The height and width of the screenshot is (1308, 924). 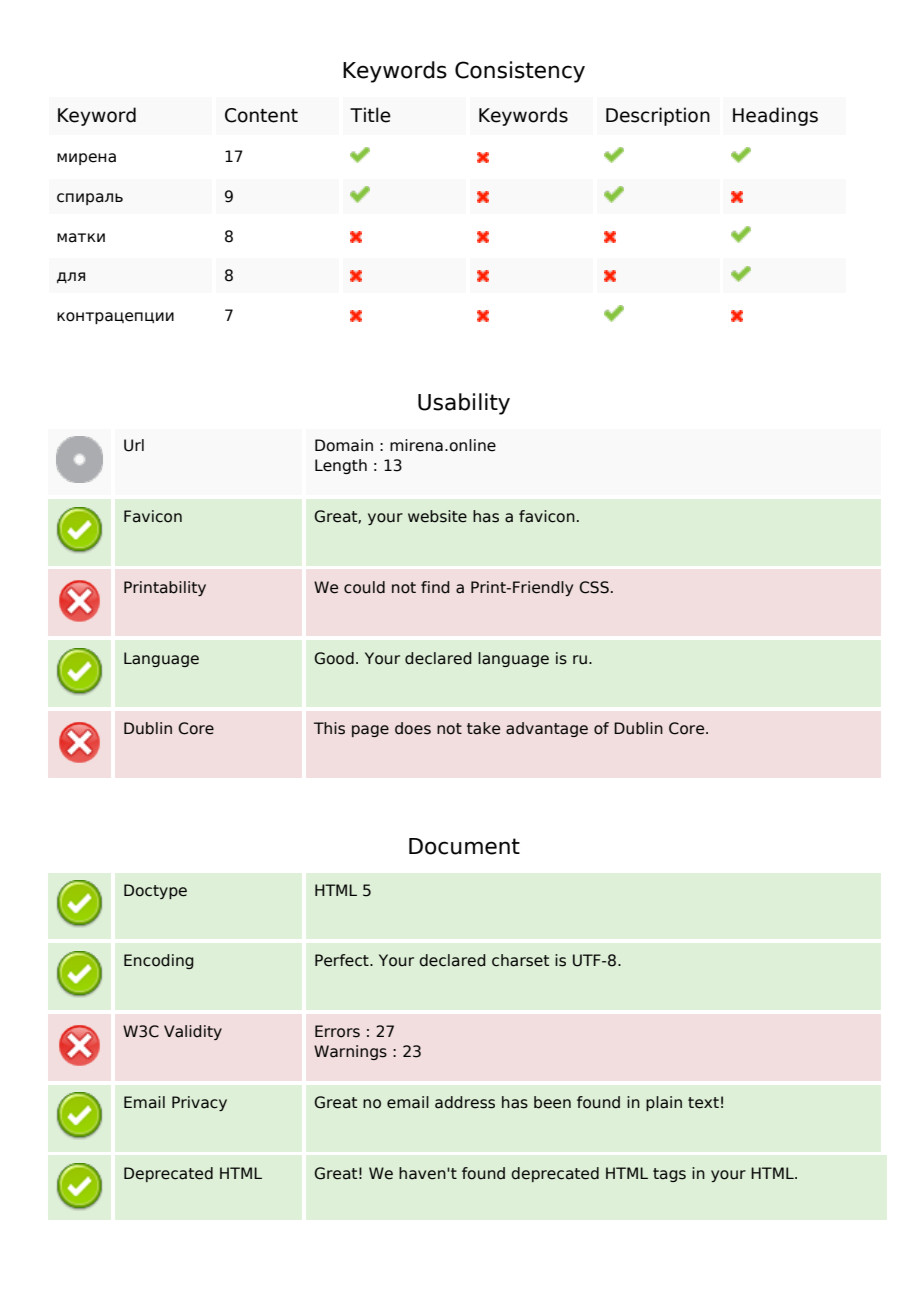 What do you see at coordinates (520, 72) in the screenshot?
I see `Consistency` at bounding box center [520, 72].
